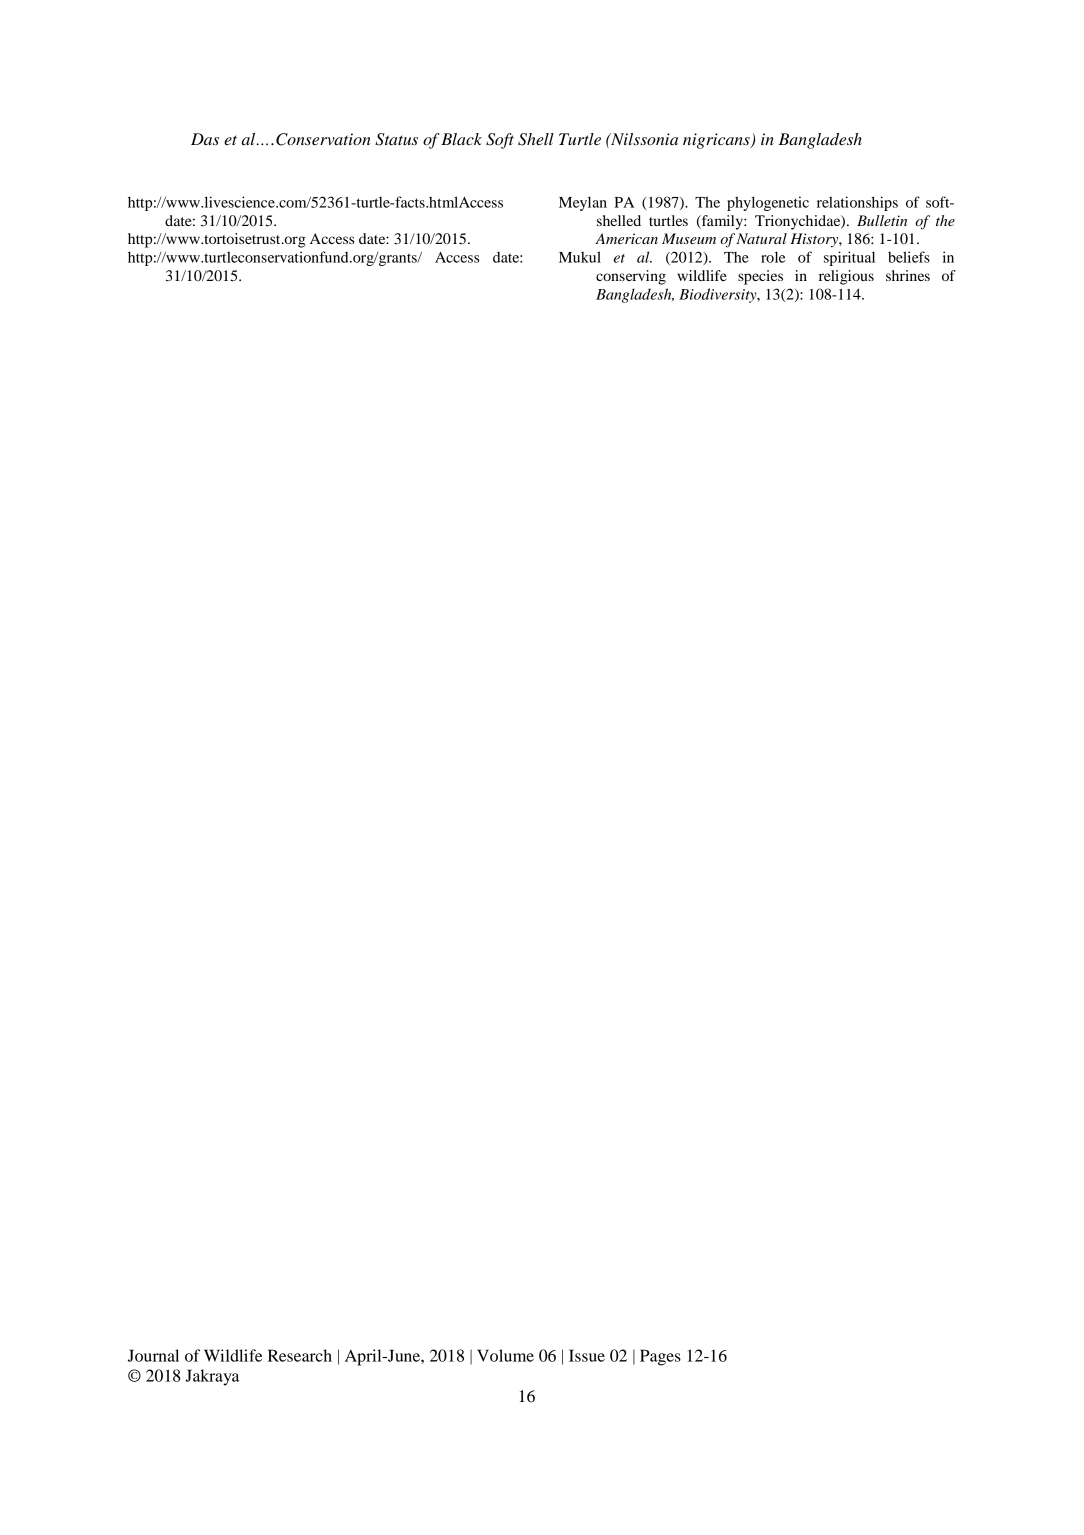  What do you see at coordinates (205, 139) in the page?
I see `Das` at bounding box center [205, 139].
